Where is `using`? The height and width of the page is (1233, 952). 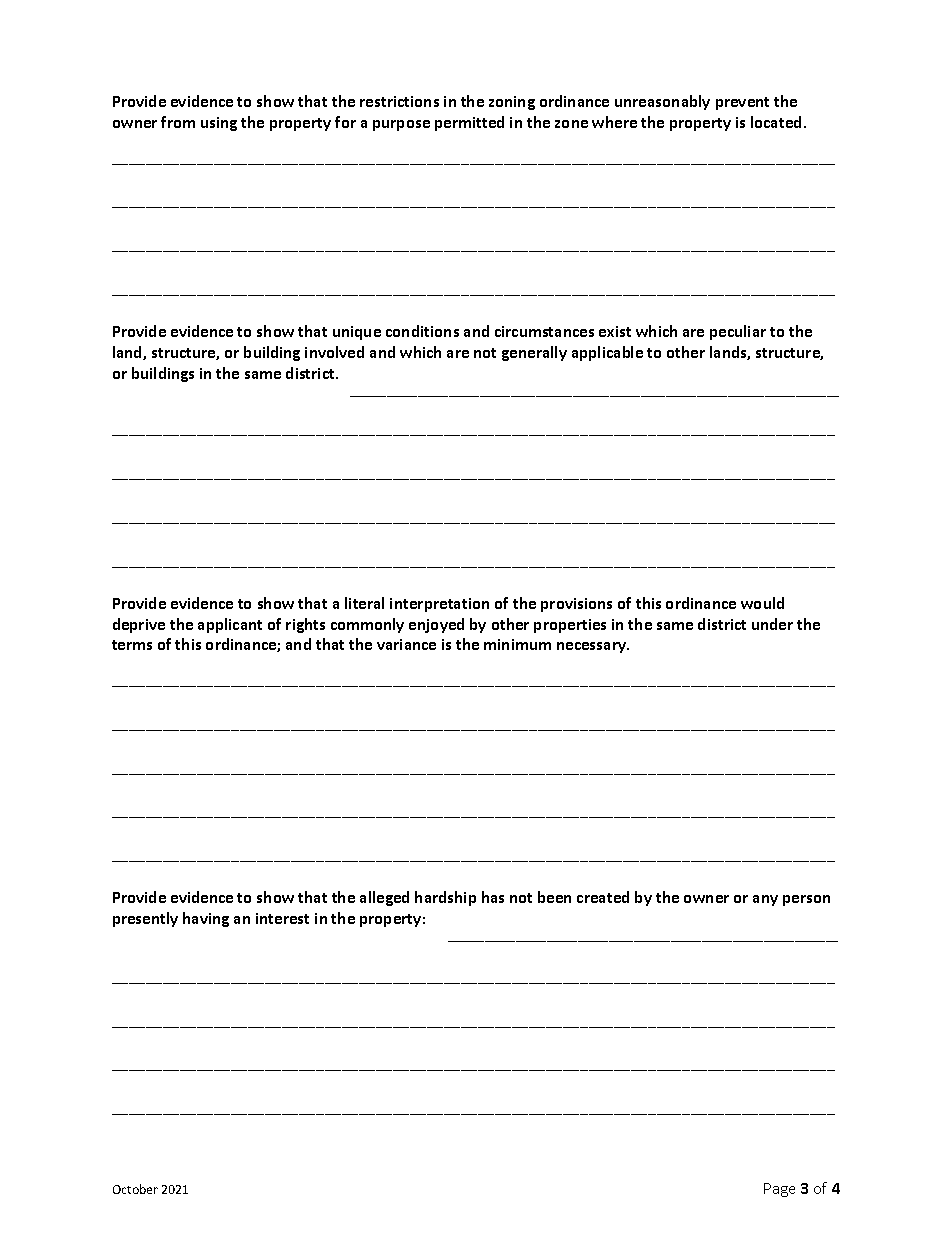 using is located at coordinates (219, 124).
